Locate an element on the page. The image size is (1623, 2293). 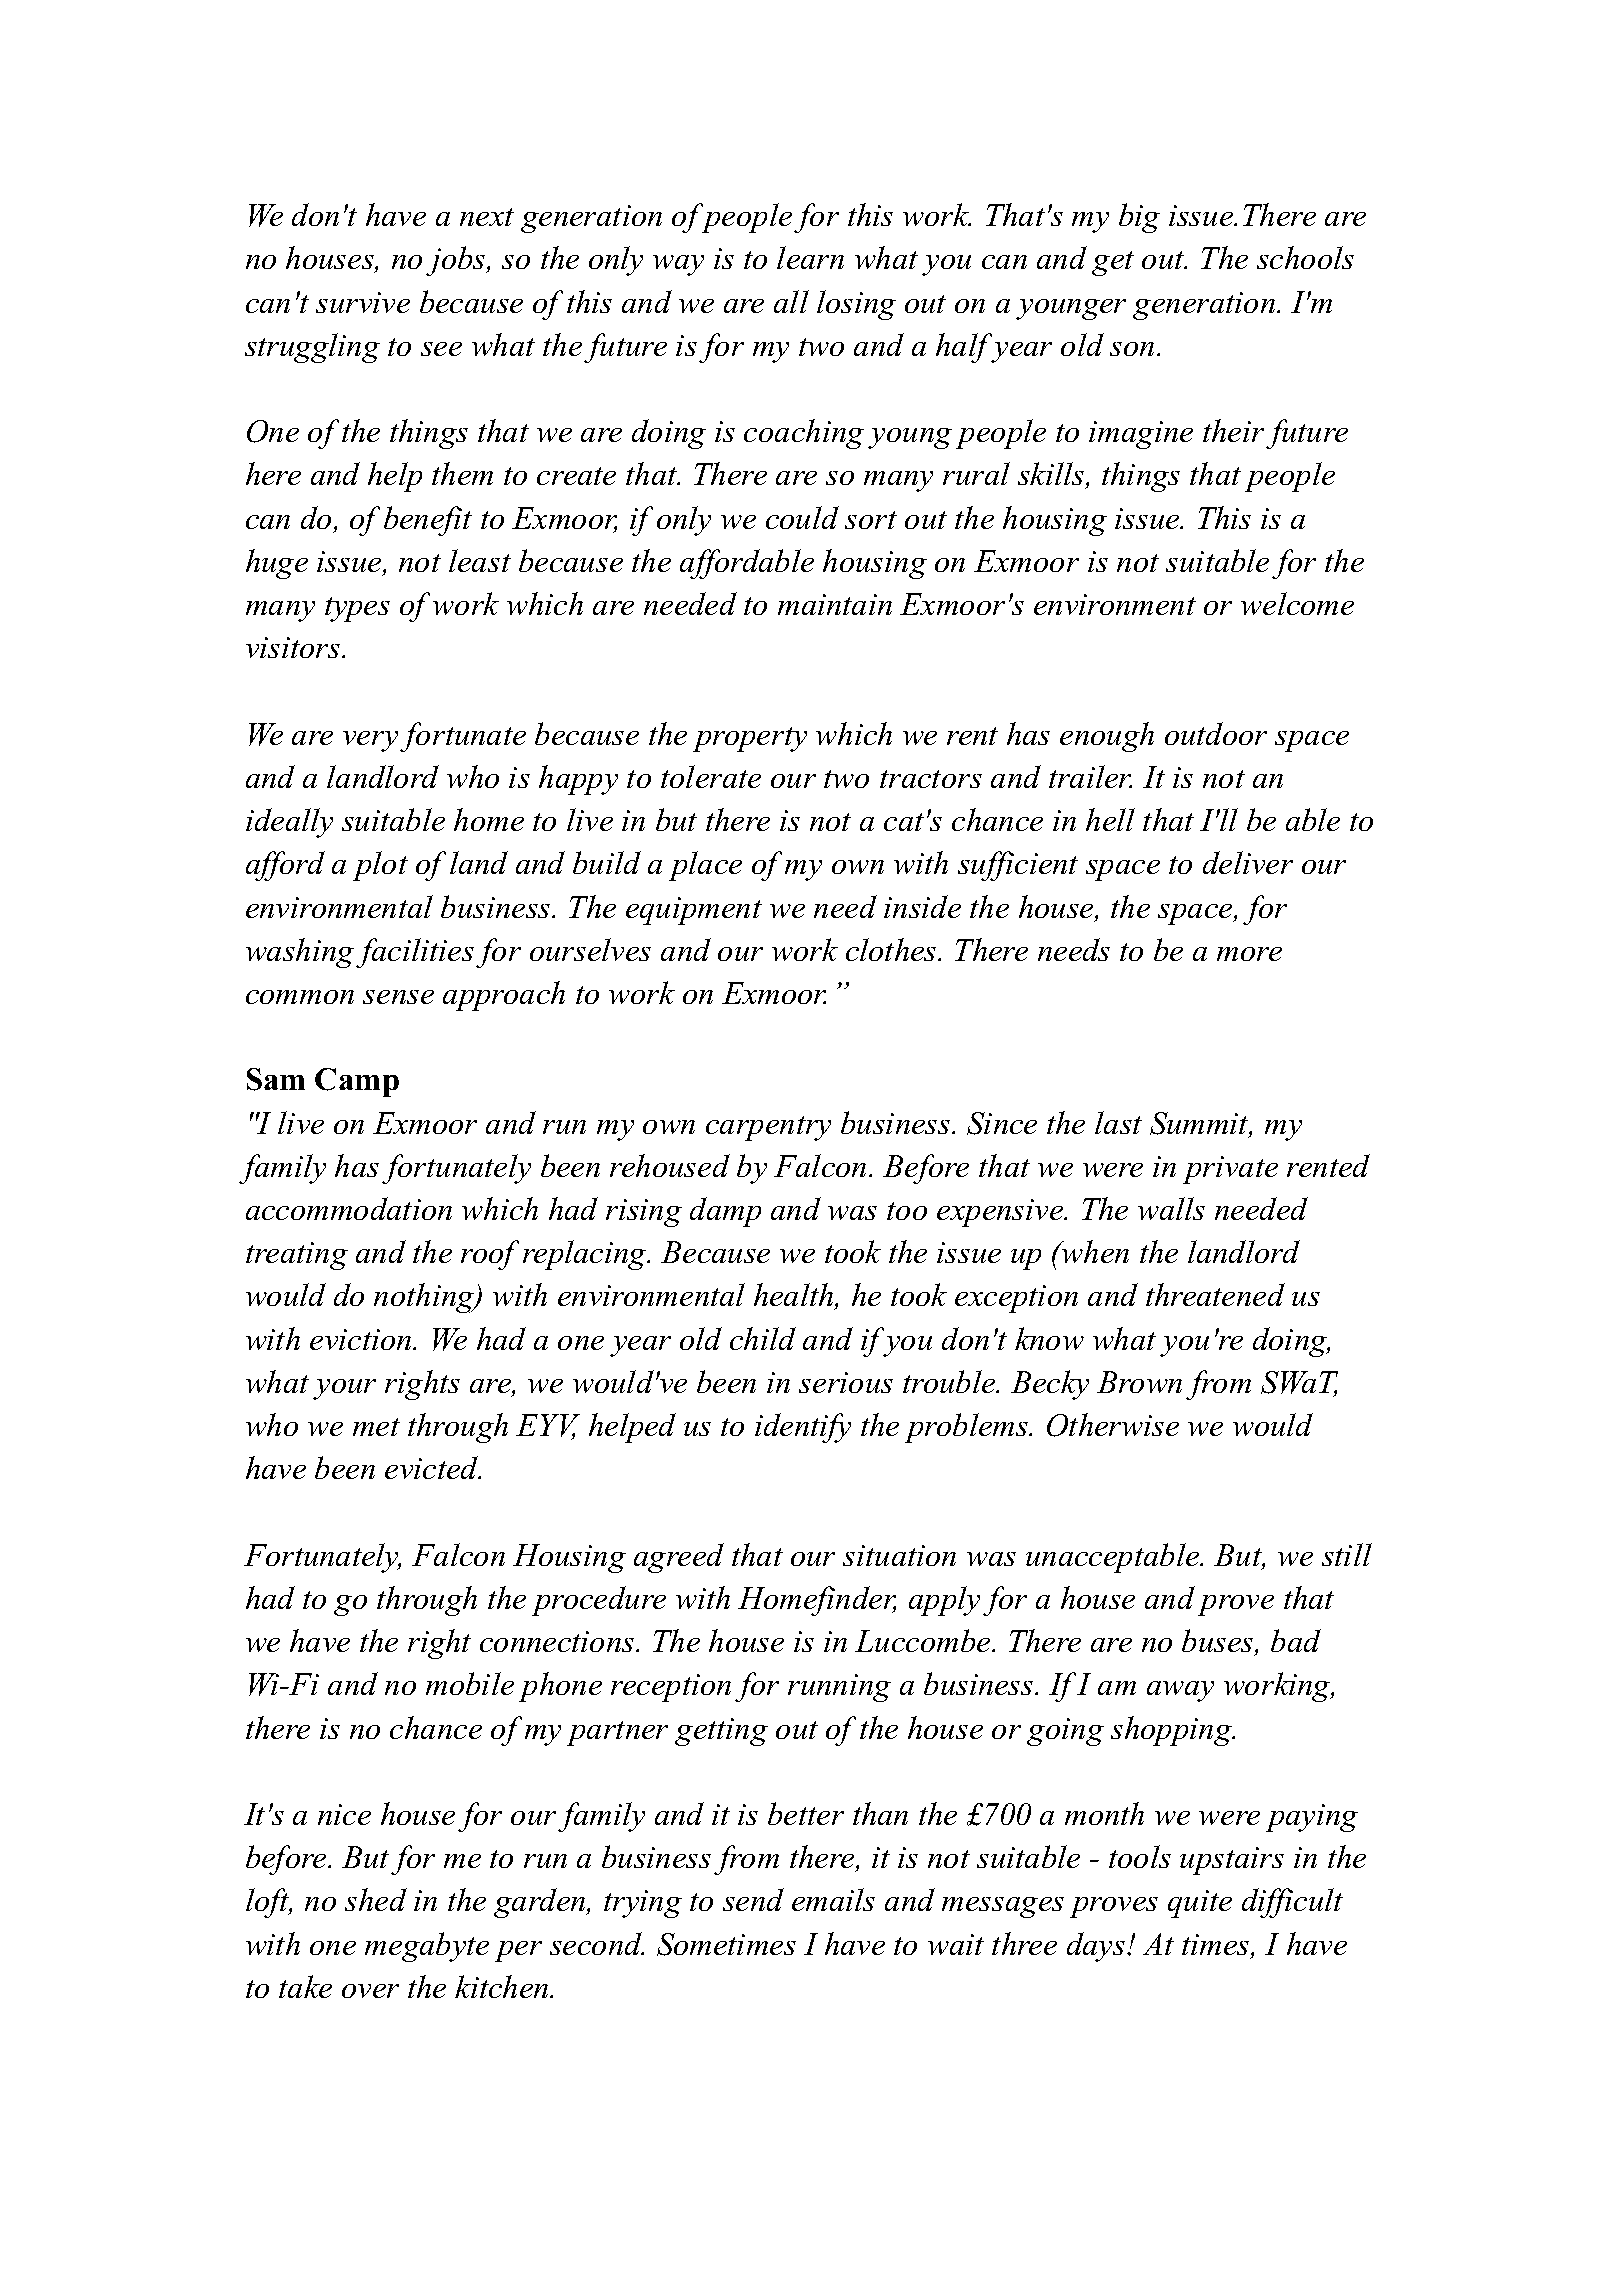
Brown is located at coordinates (1139, 1382).
